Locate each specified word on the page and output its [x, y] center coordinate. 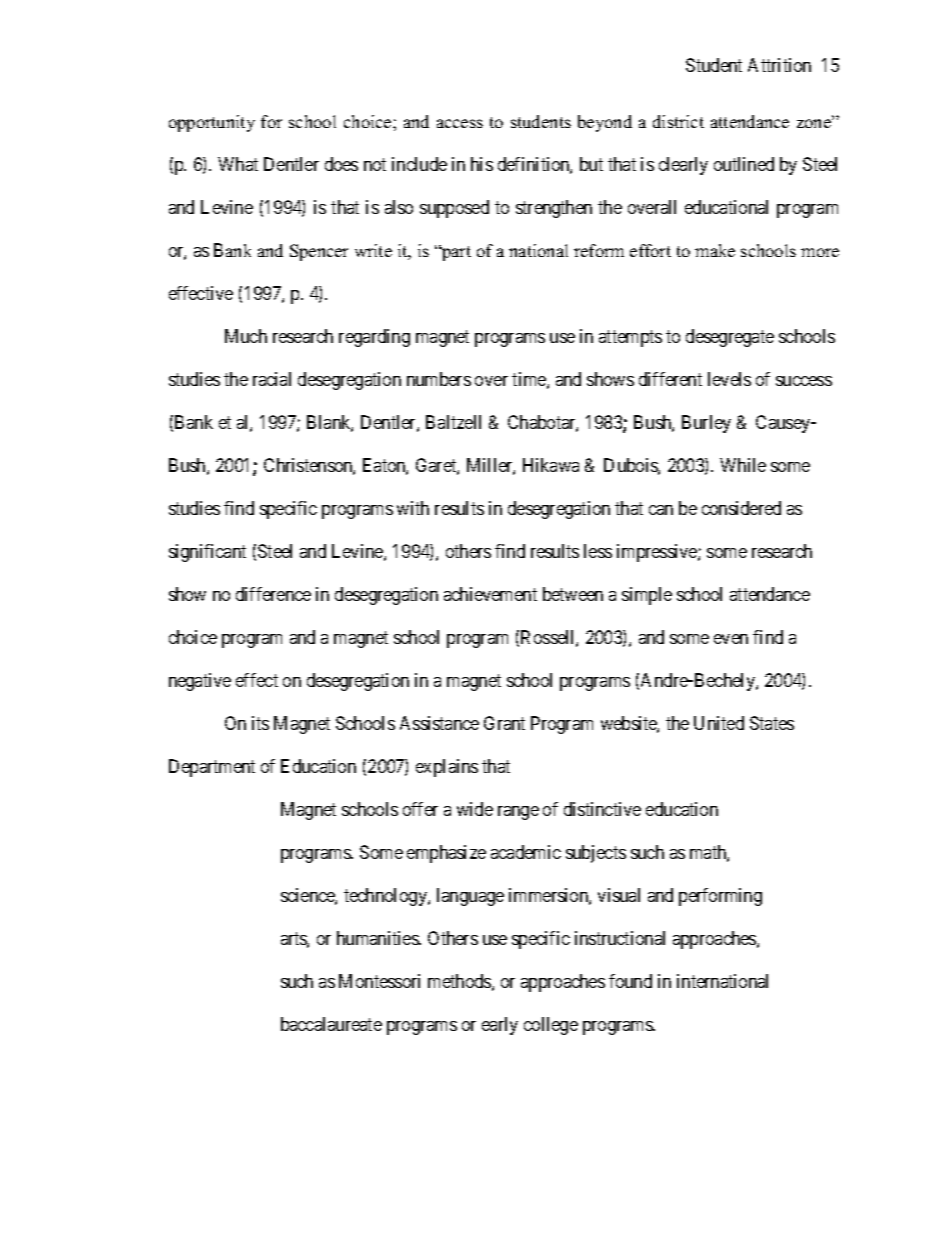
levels [729, 379]
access [460, 123]
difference [273, 594]
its [260, 723]
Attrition [779, 65]
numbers [439, 379]
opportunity [212, 123]
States [772, 723]
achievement [490, 594]
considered [741, 508]
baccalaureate [331, 1024]
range [518, 813]
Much [246, 336]
